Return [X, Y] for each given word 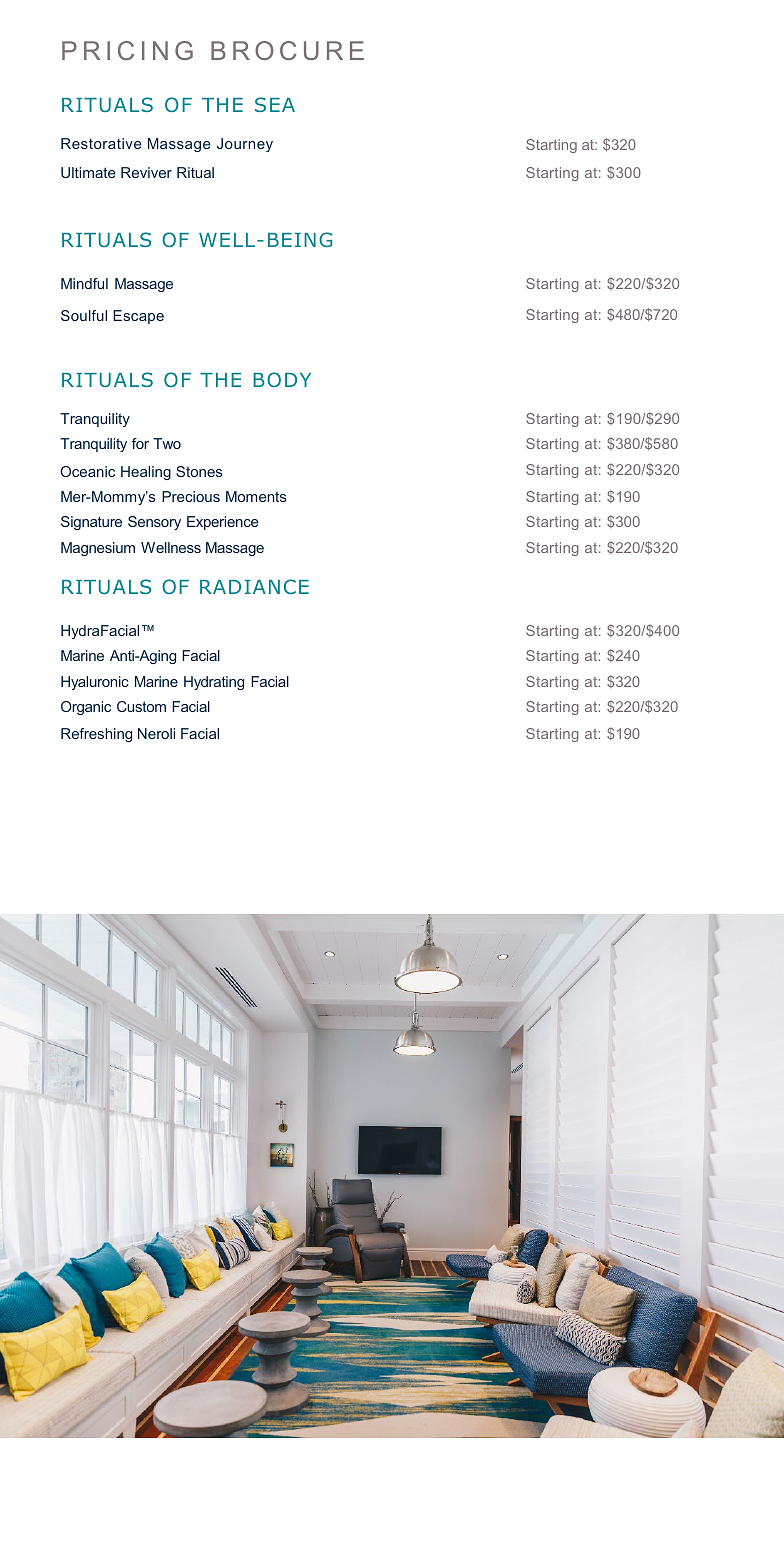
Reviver [146, 172]
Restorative [101, 143]
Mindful [84, 283]
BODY [282, 379]
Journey [245, 145]
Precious [191, 496]
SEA [275, 104]
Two [167, 443]
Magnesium [98, 549]
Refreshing [96, 735]
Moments [256, 496]
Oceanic [87, 471]
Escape [138, 317]
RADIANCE [254, 586]
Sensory [154, 523]
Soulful [84, 315]
